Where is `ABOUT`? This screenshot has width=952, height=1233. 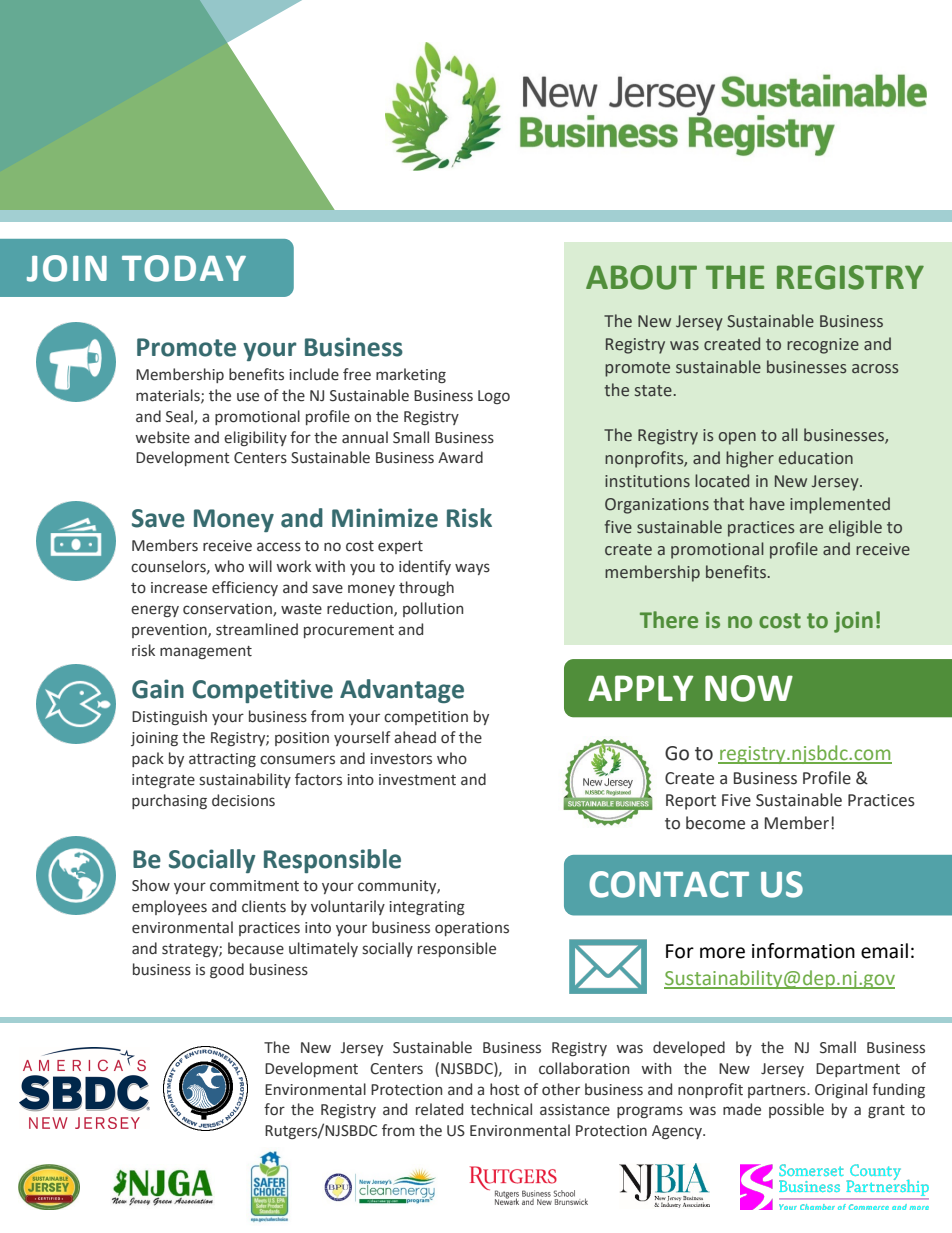
ABOUT is located at coordinates (641, 277).
